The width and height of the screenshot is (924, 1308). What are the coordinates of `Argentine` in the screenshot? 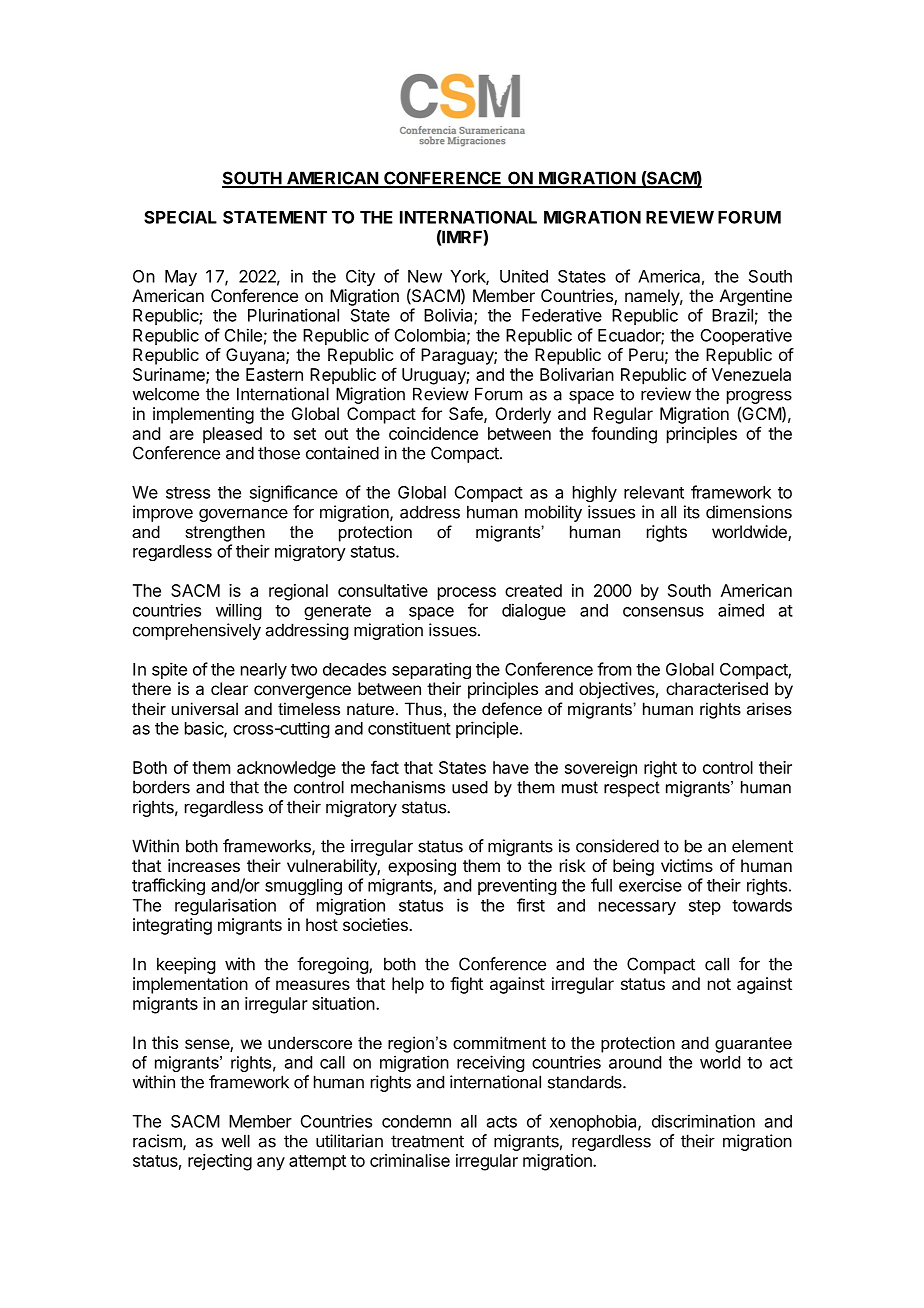 It's located at (756, 297).
